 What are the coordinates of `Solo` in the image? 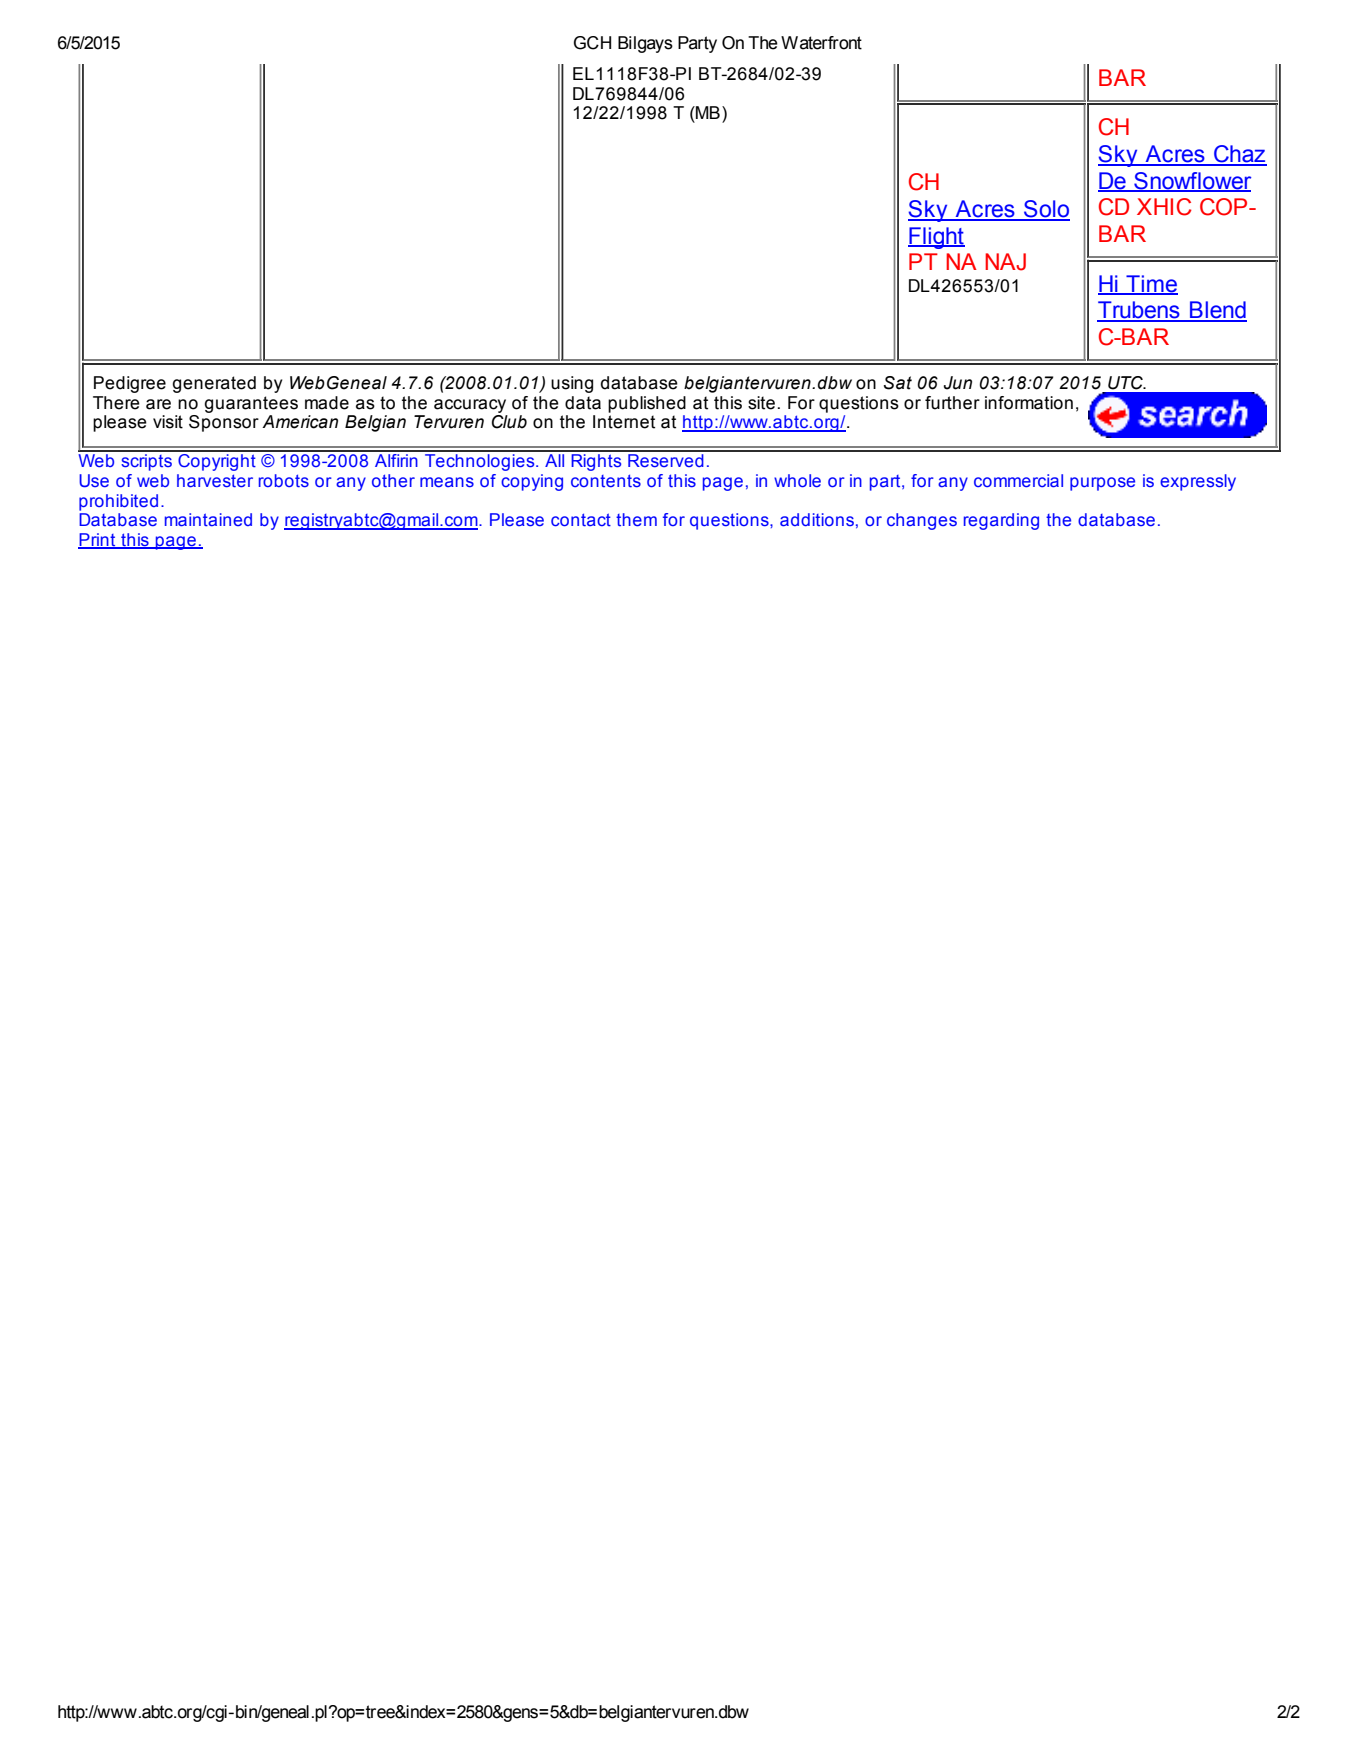 It's located at (1046, 210).
